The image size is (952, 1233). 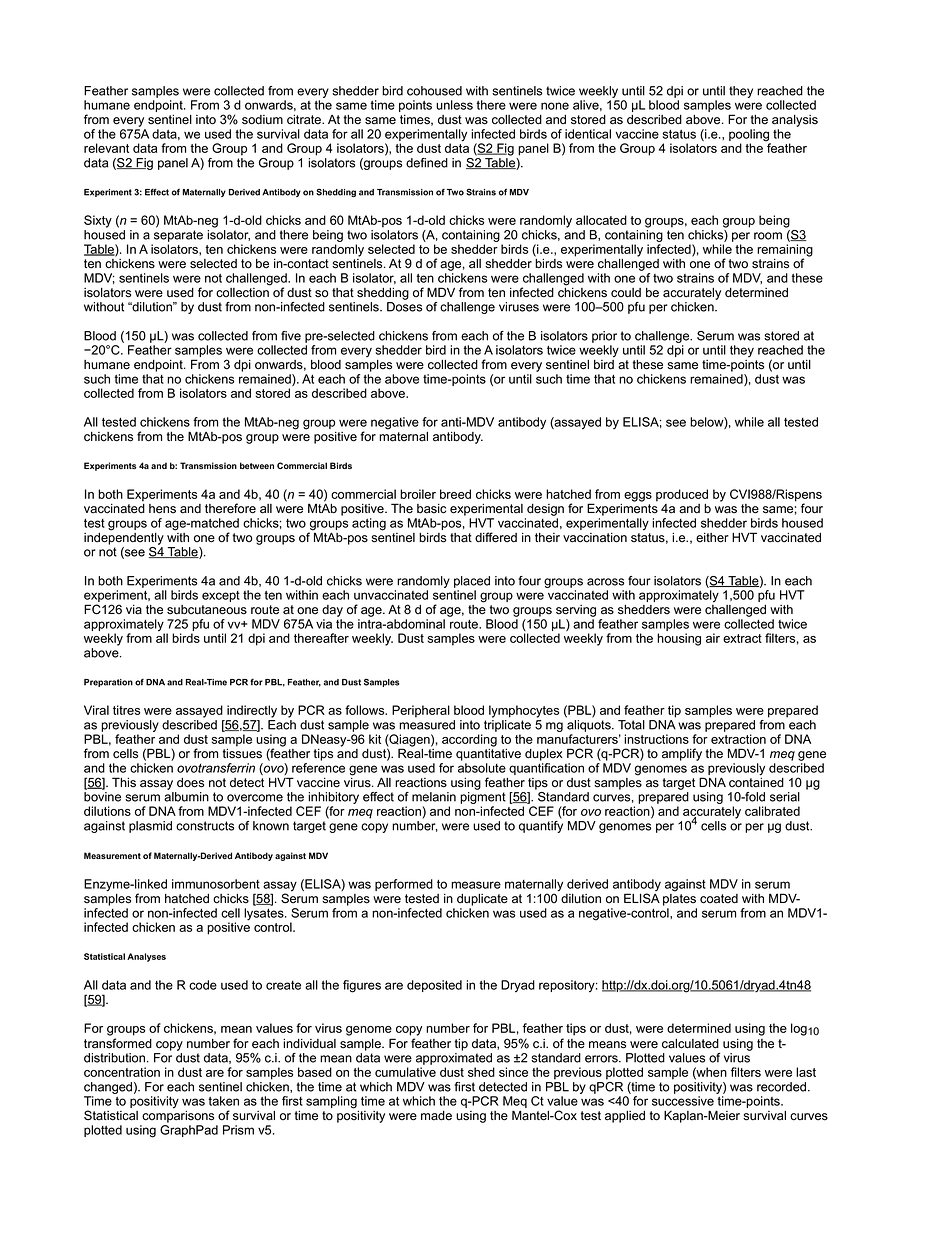 I want to click on relevant, so click(x=106, y=148).
